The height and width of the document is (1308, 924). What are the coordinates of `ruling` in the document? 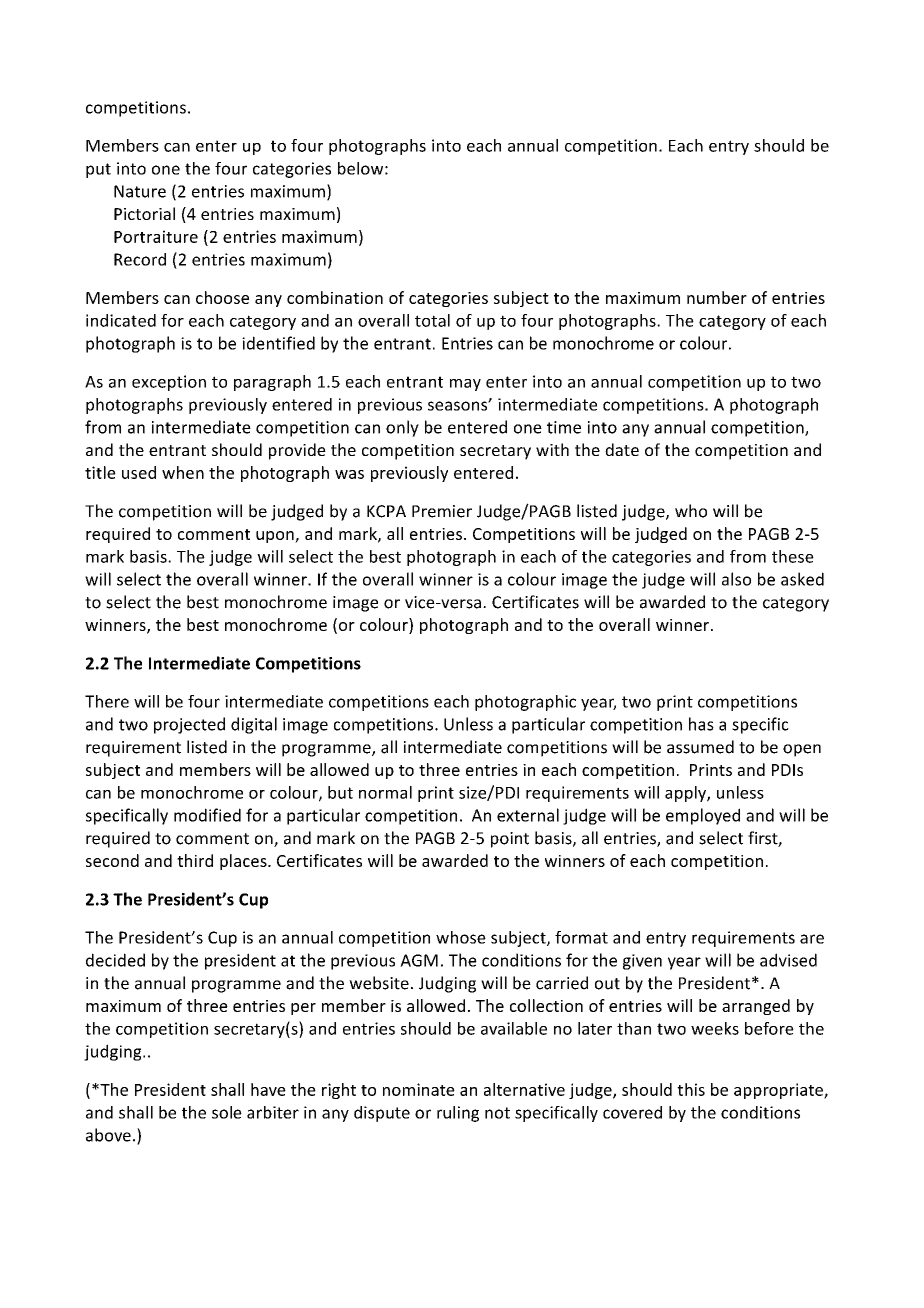 It's located at (458, 1114).
